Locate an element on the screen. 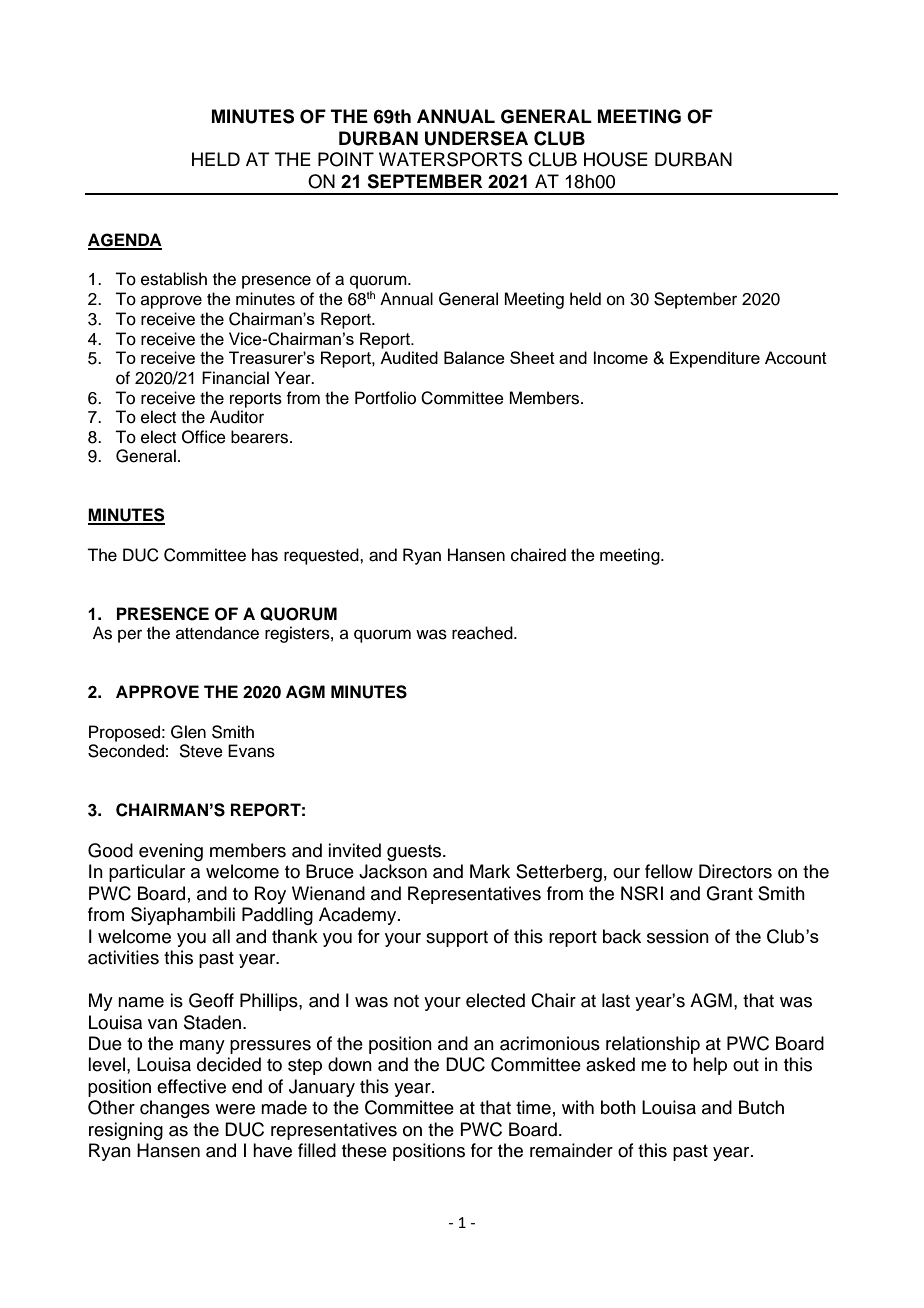  changes is located at coordinates (175, 1109).
